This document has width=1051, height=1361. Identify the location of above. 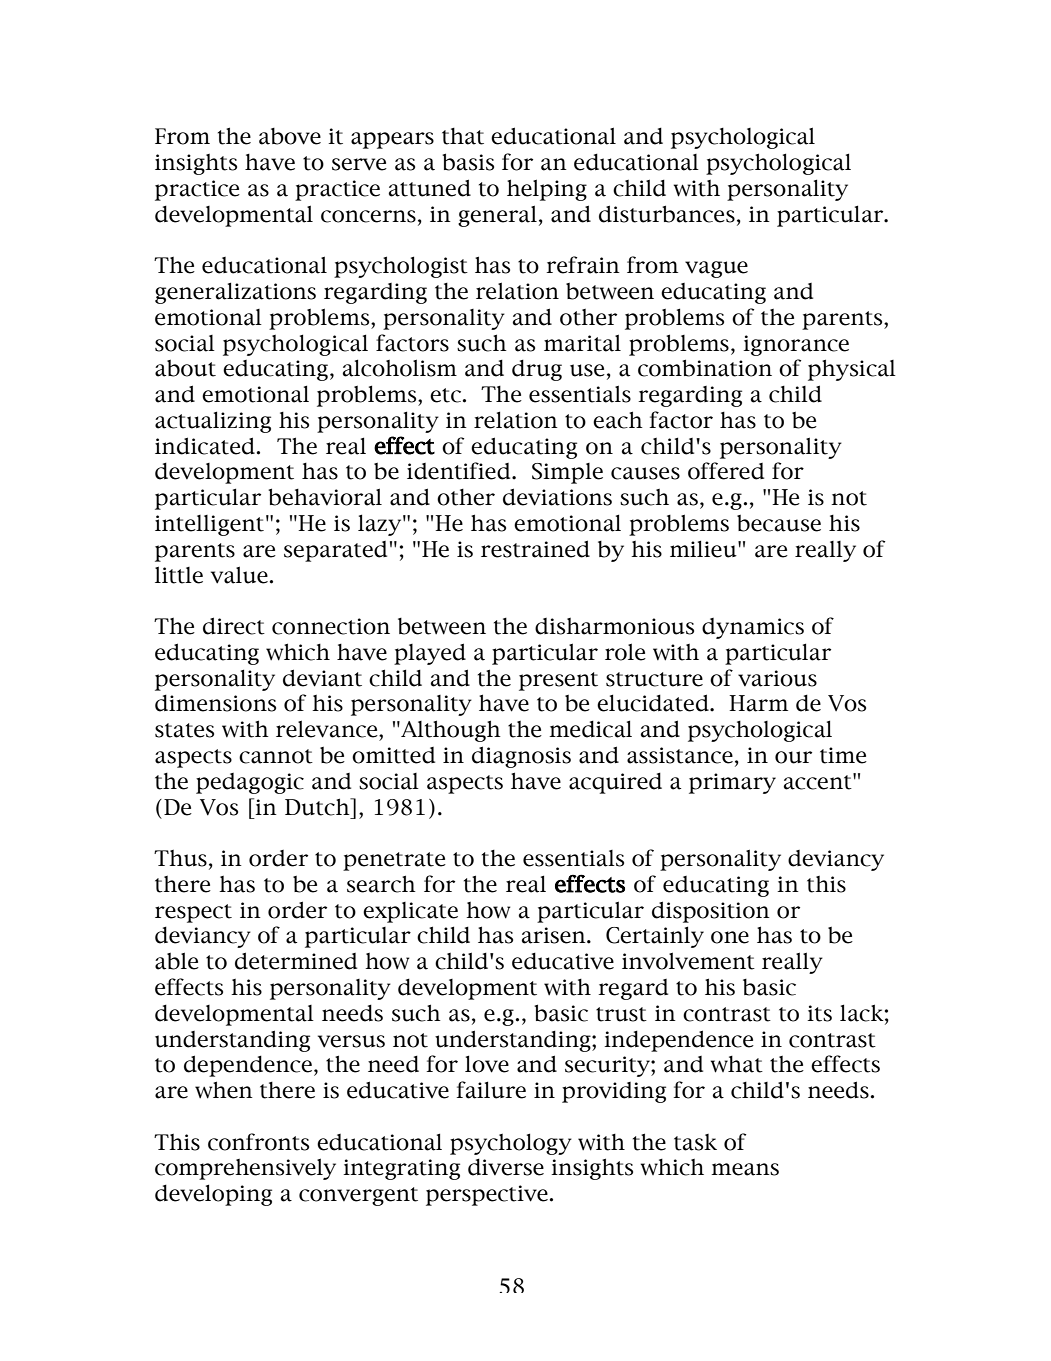
(290, 136).
